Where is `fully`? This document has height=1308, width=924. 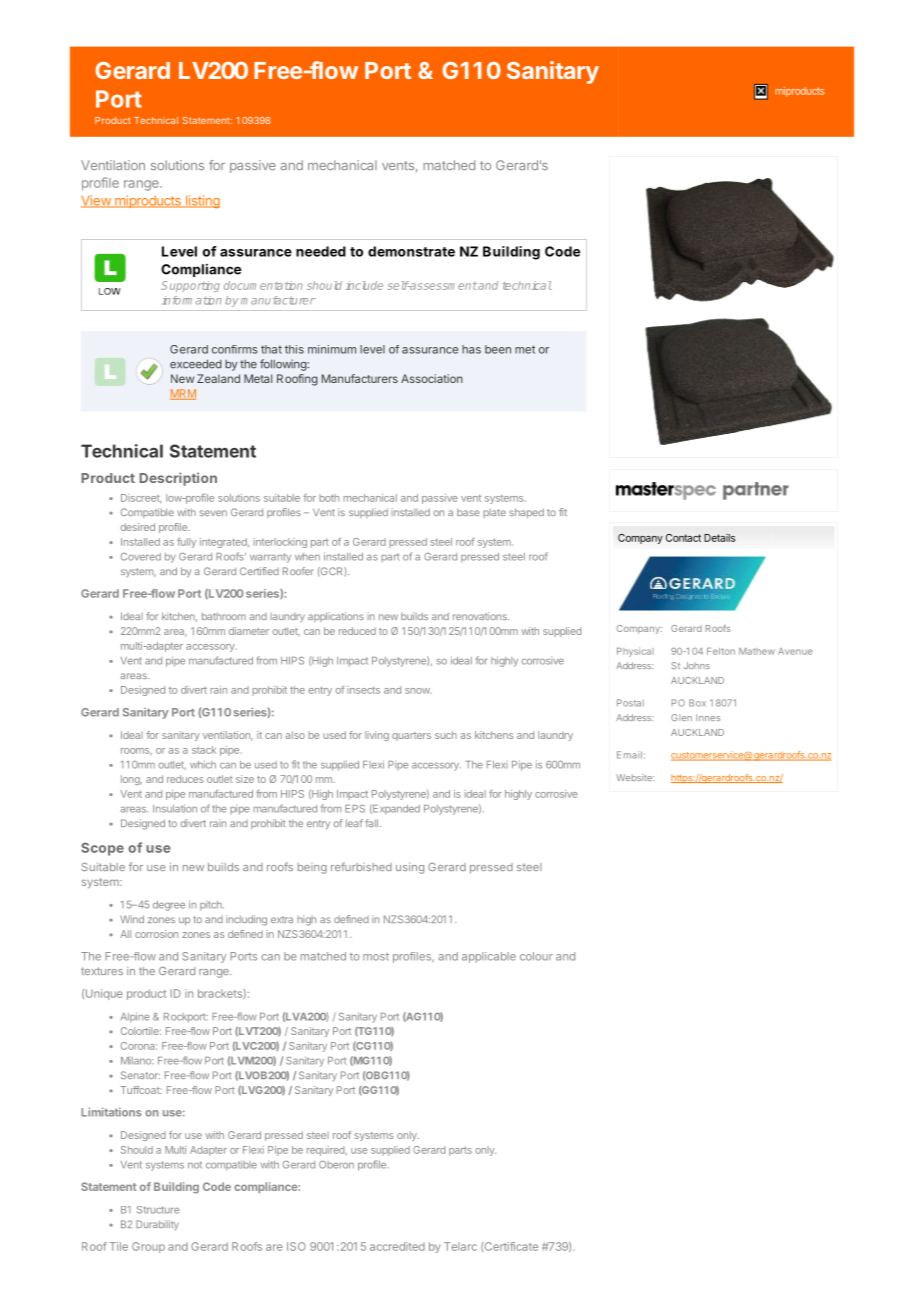 fully is located at coordinates (186, 543).
